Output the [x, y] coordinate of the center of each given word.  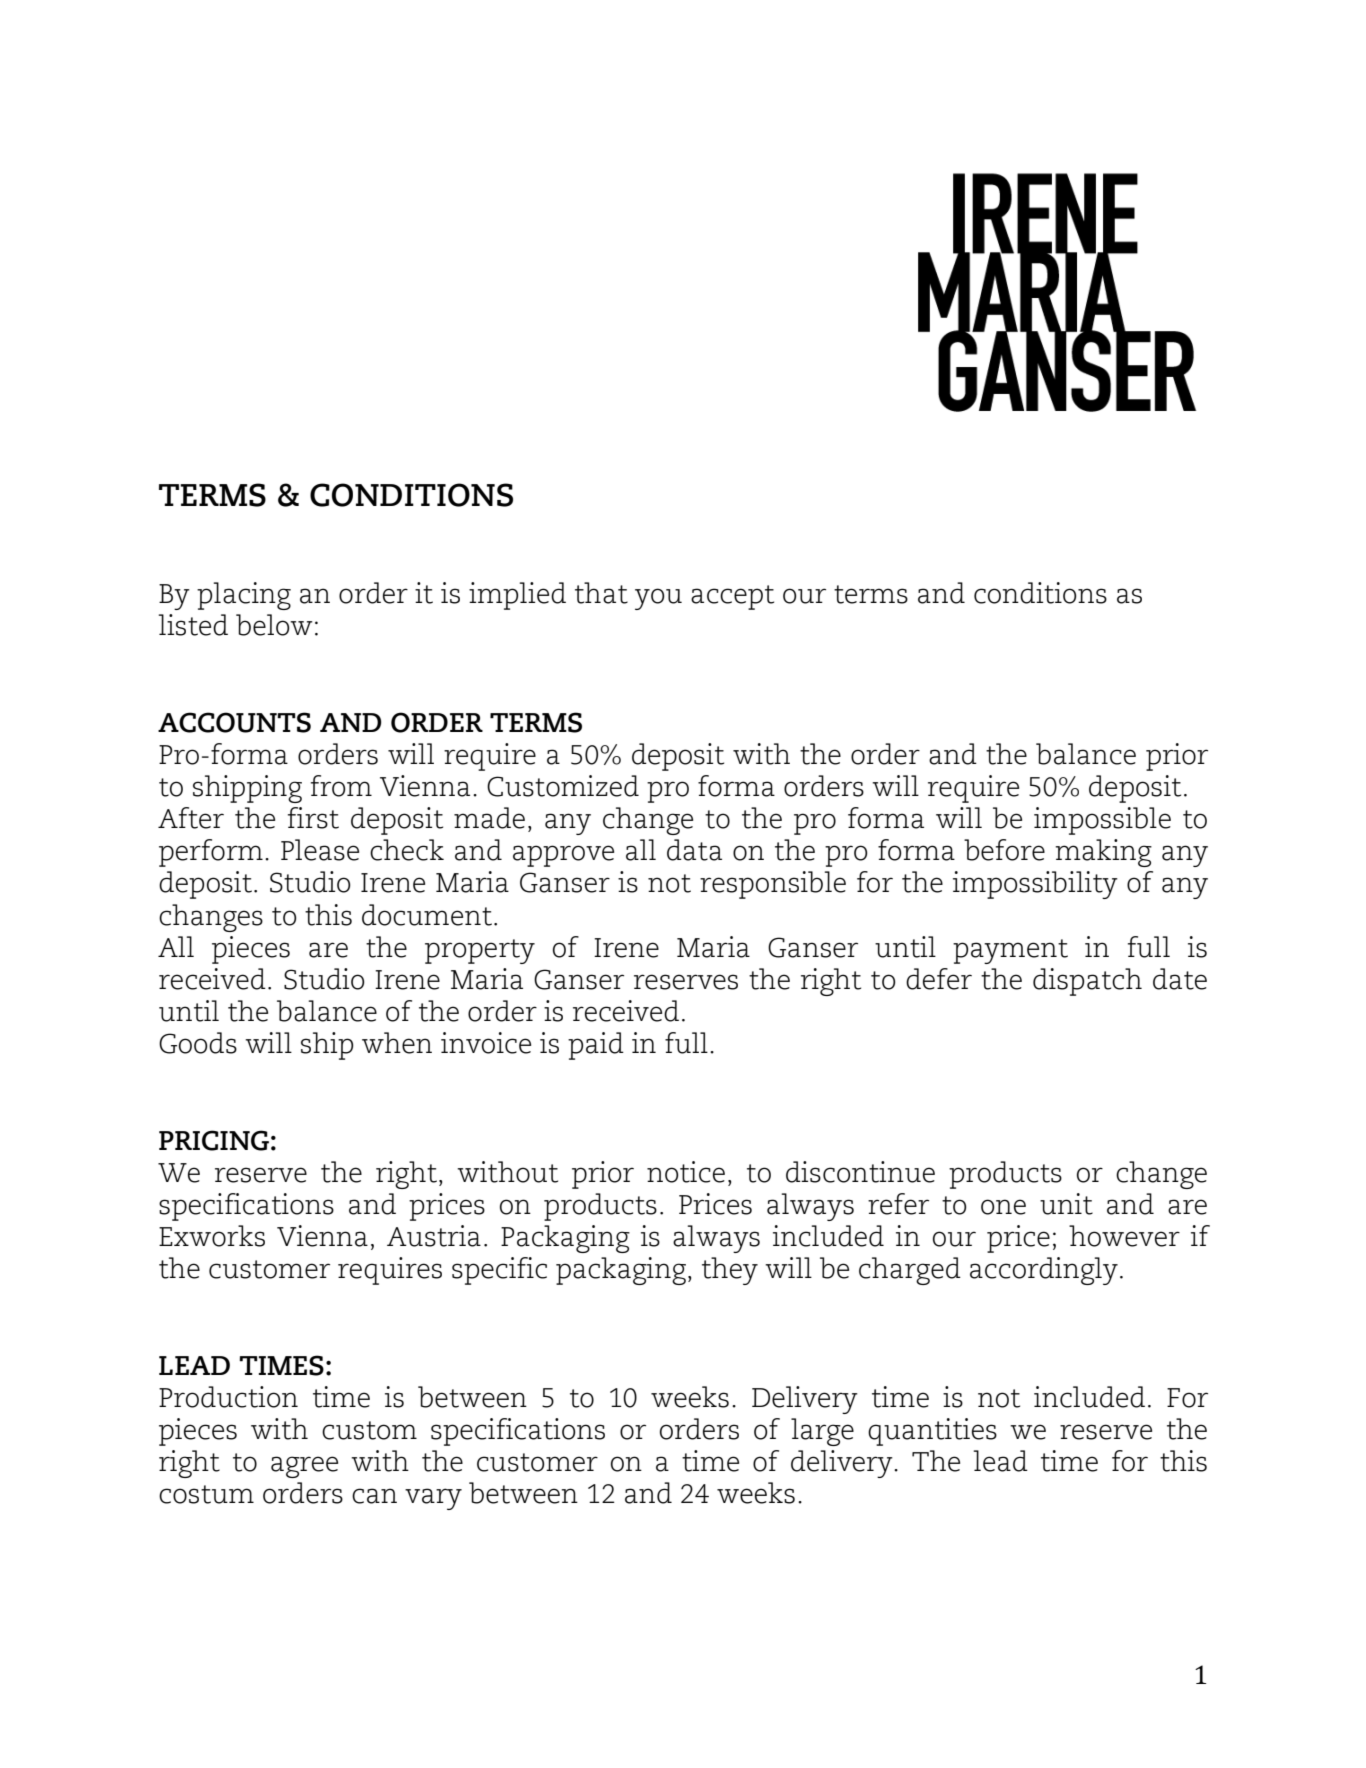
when [397, 1043]
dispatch [1087, 982]
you [658, 599]
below [274, 625]
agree [304, 1467]
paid [596, 1046]
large [822, 1432]
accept [732, 597]
